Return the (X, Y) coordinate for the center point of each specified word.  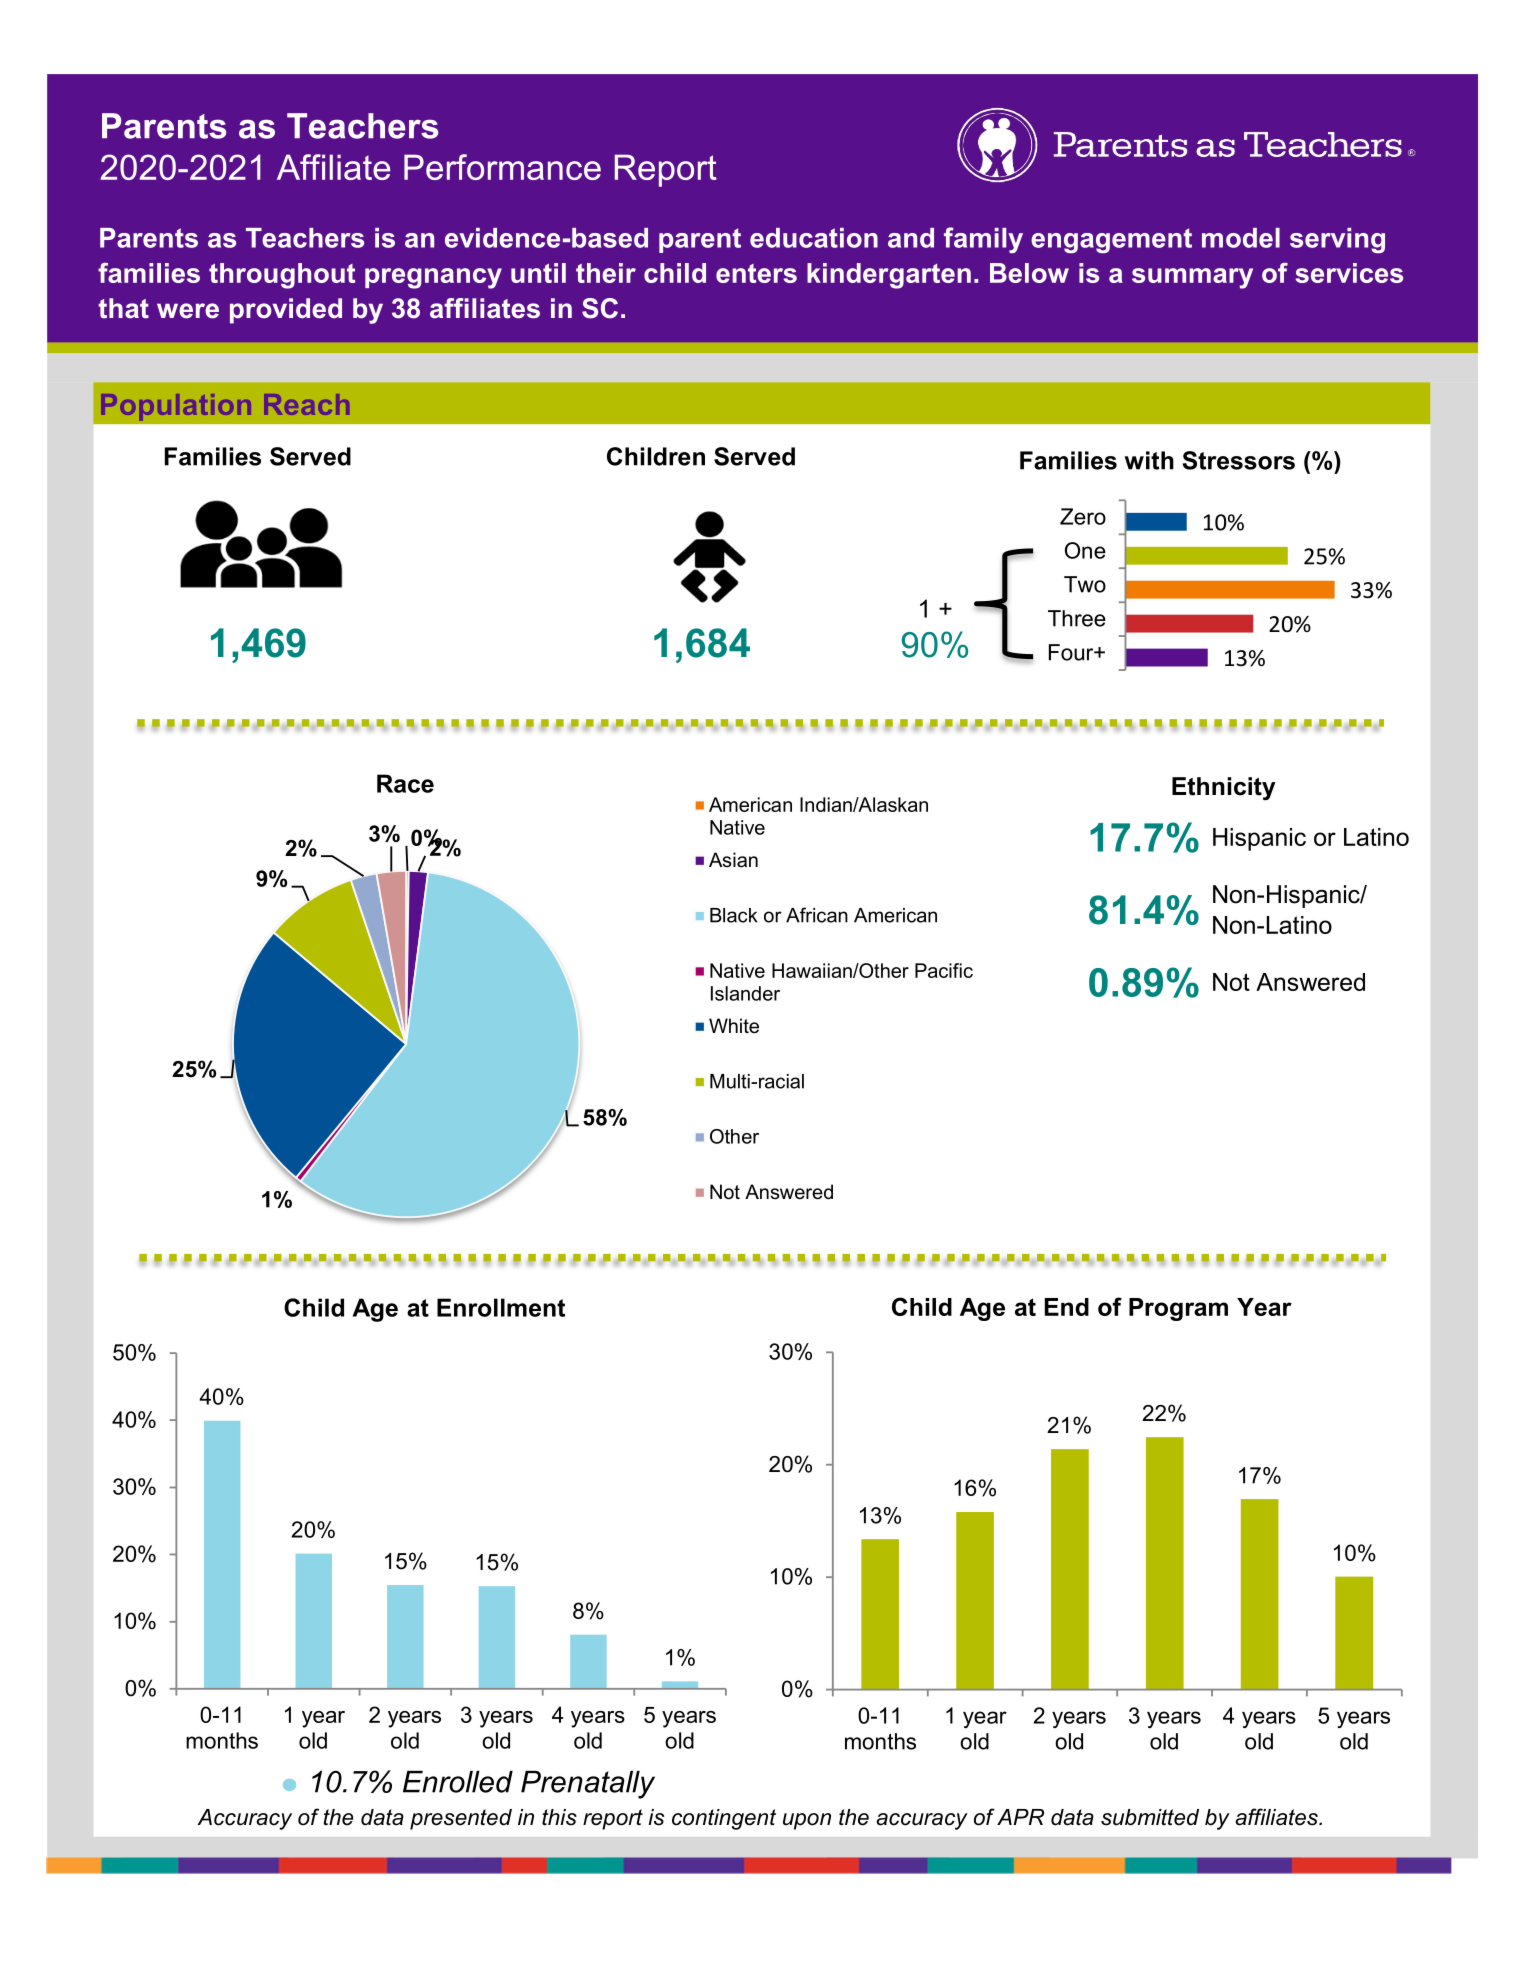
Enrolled (458, 1782)
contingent (724, 1819)
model (1241, 238)
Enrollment (501, 1307)
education (814, 238)
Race (405, 783)
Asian (733, 860)
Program (1178, 1309)
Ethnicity (1224, 789)
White (734, 1026)
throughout (282, 276)
